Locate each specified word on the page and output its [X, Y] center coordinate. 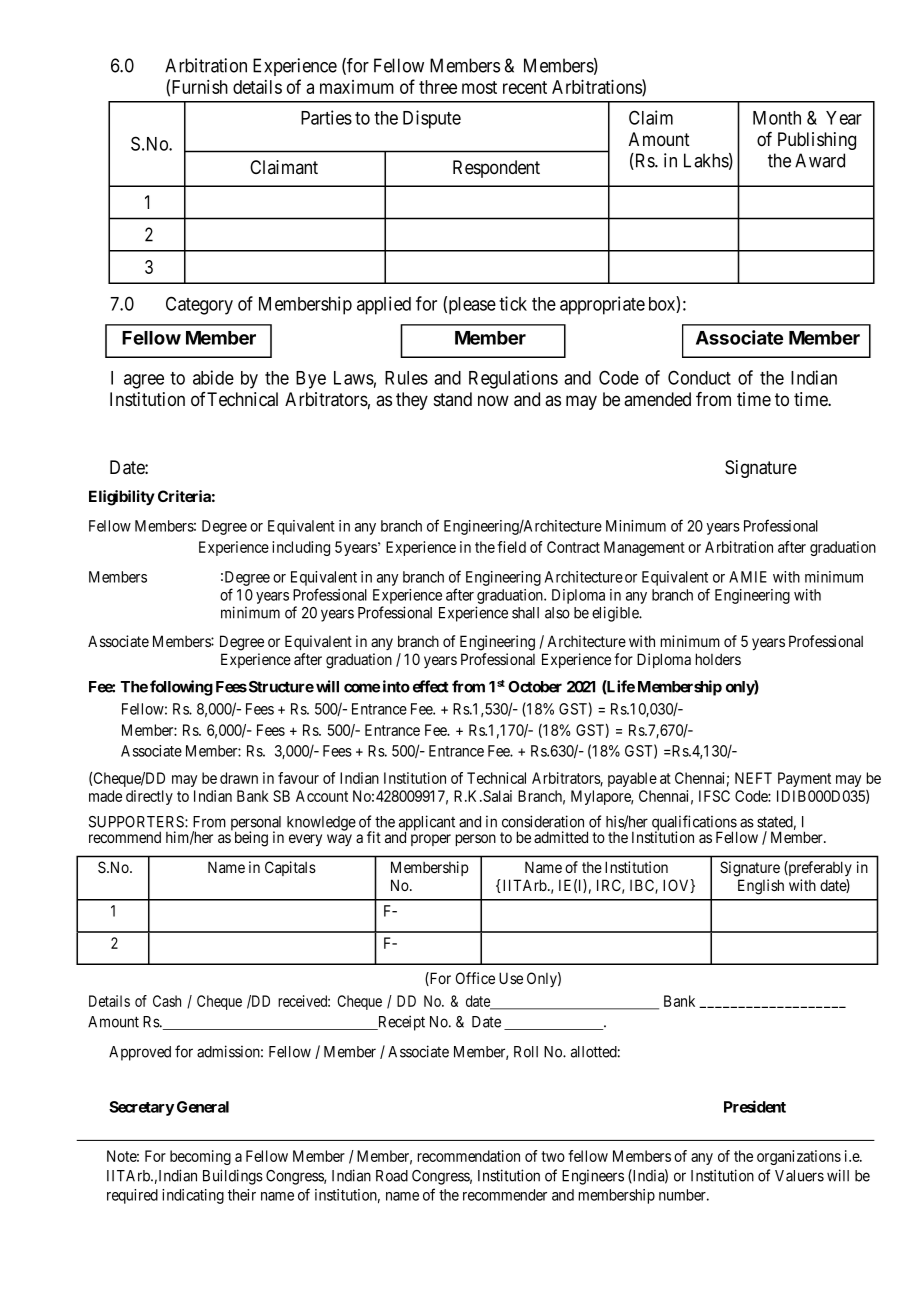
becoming [200, 1157]
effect [431, 686]
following [181, 688]
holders [718, 659]
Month [777, 118]
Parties [326, 117]
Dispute [432, 119]
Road [392, 1176]
